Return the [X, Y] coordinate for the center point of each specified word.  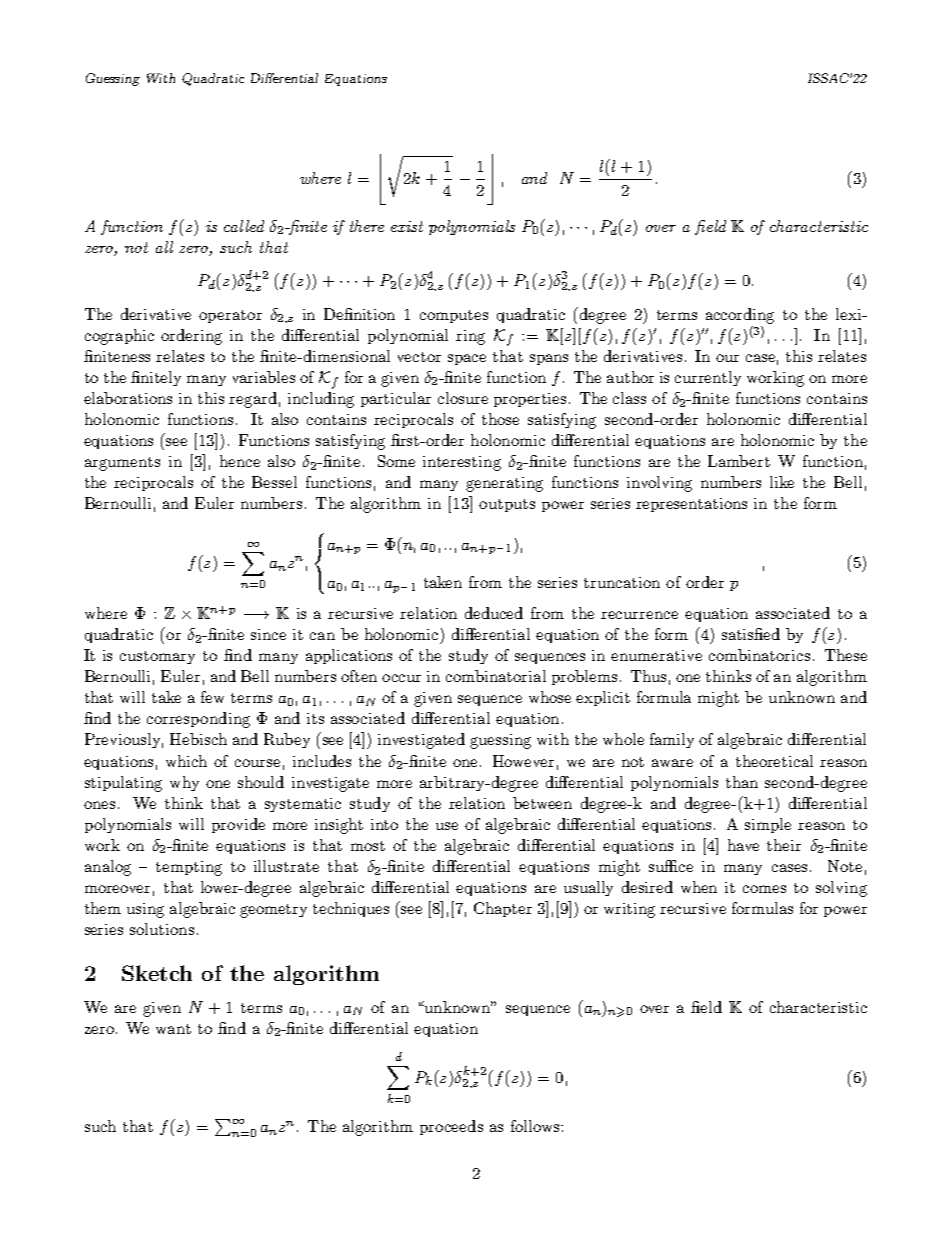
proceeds [451, 1127]
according [740, 316]
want [173, 1029]
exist [407, 226]
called [244, 226]
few [212, 697]
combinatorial [496, 676]
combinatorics [759, 655]
